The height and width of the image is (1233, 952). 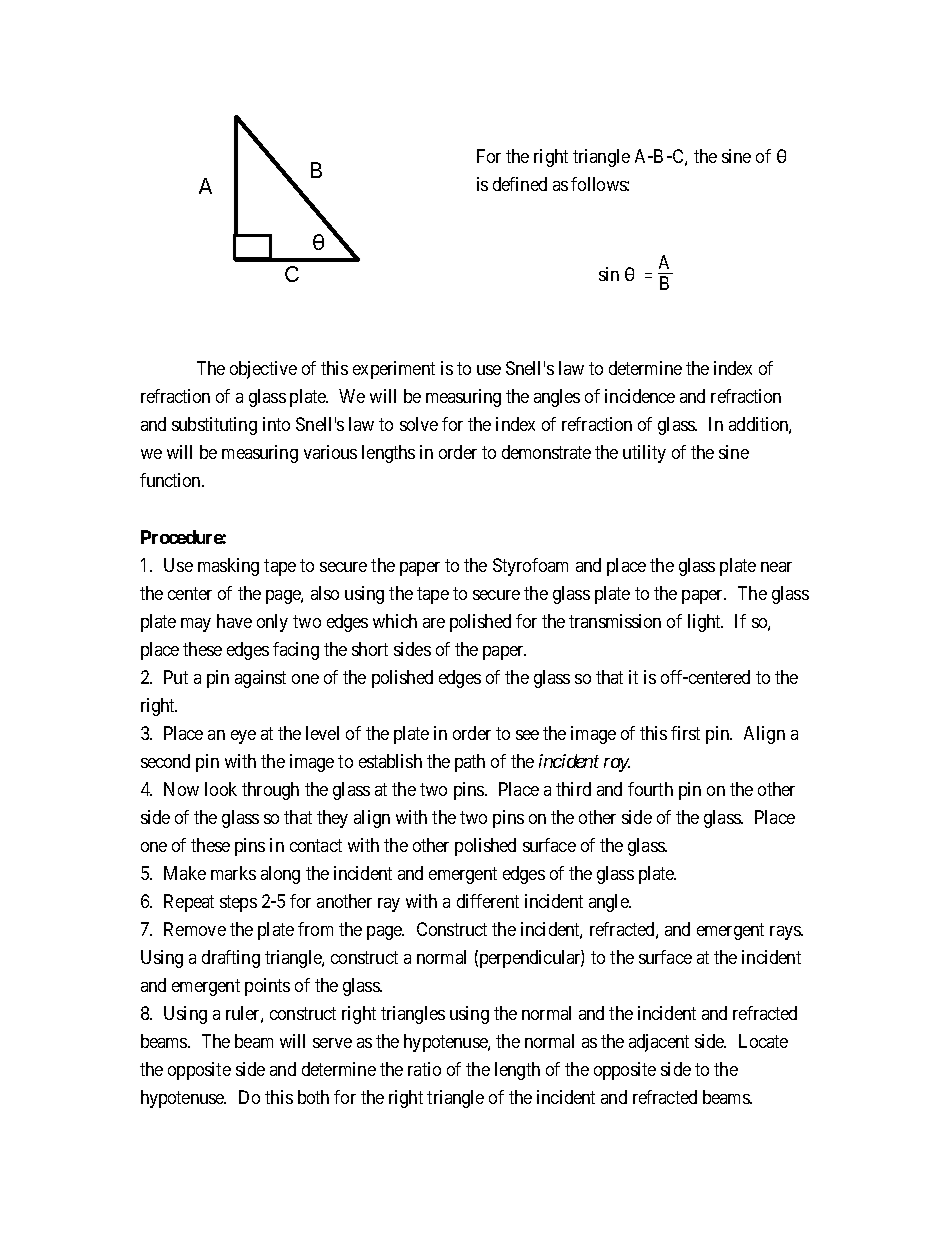 I want to click on both, so click(x=313, y=1097).
